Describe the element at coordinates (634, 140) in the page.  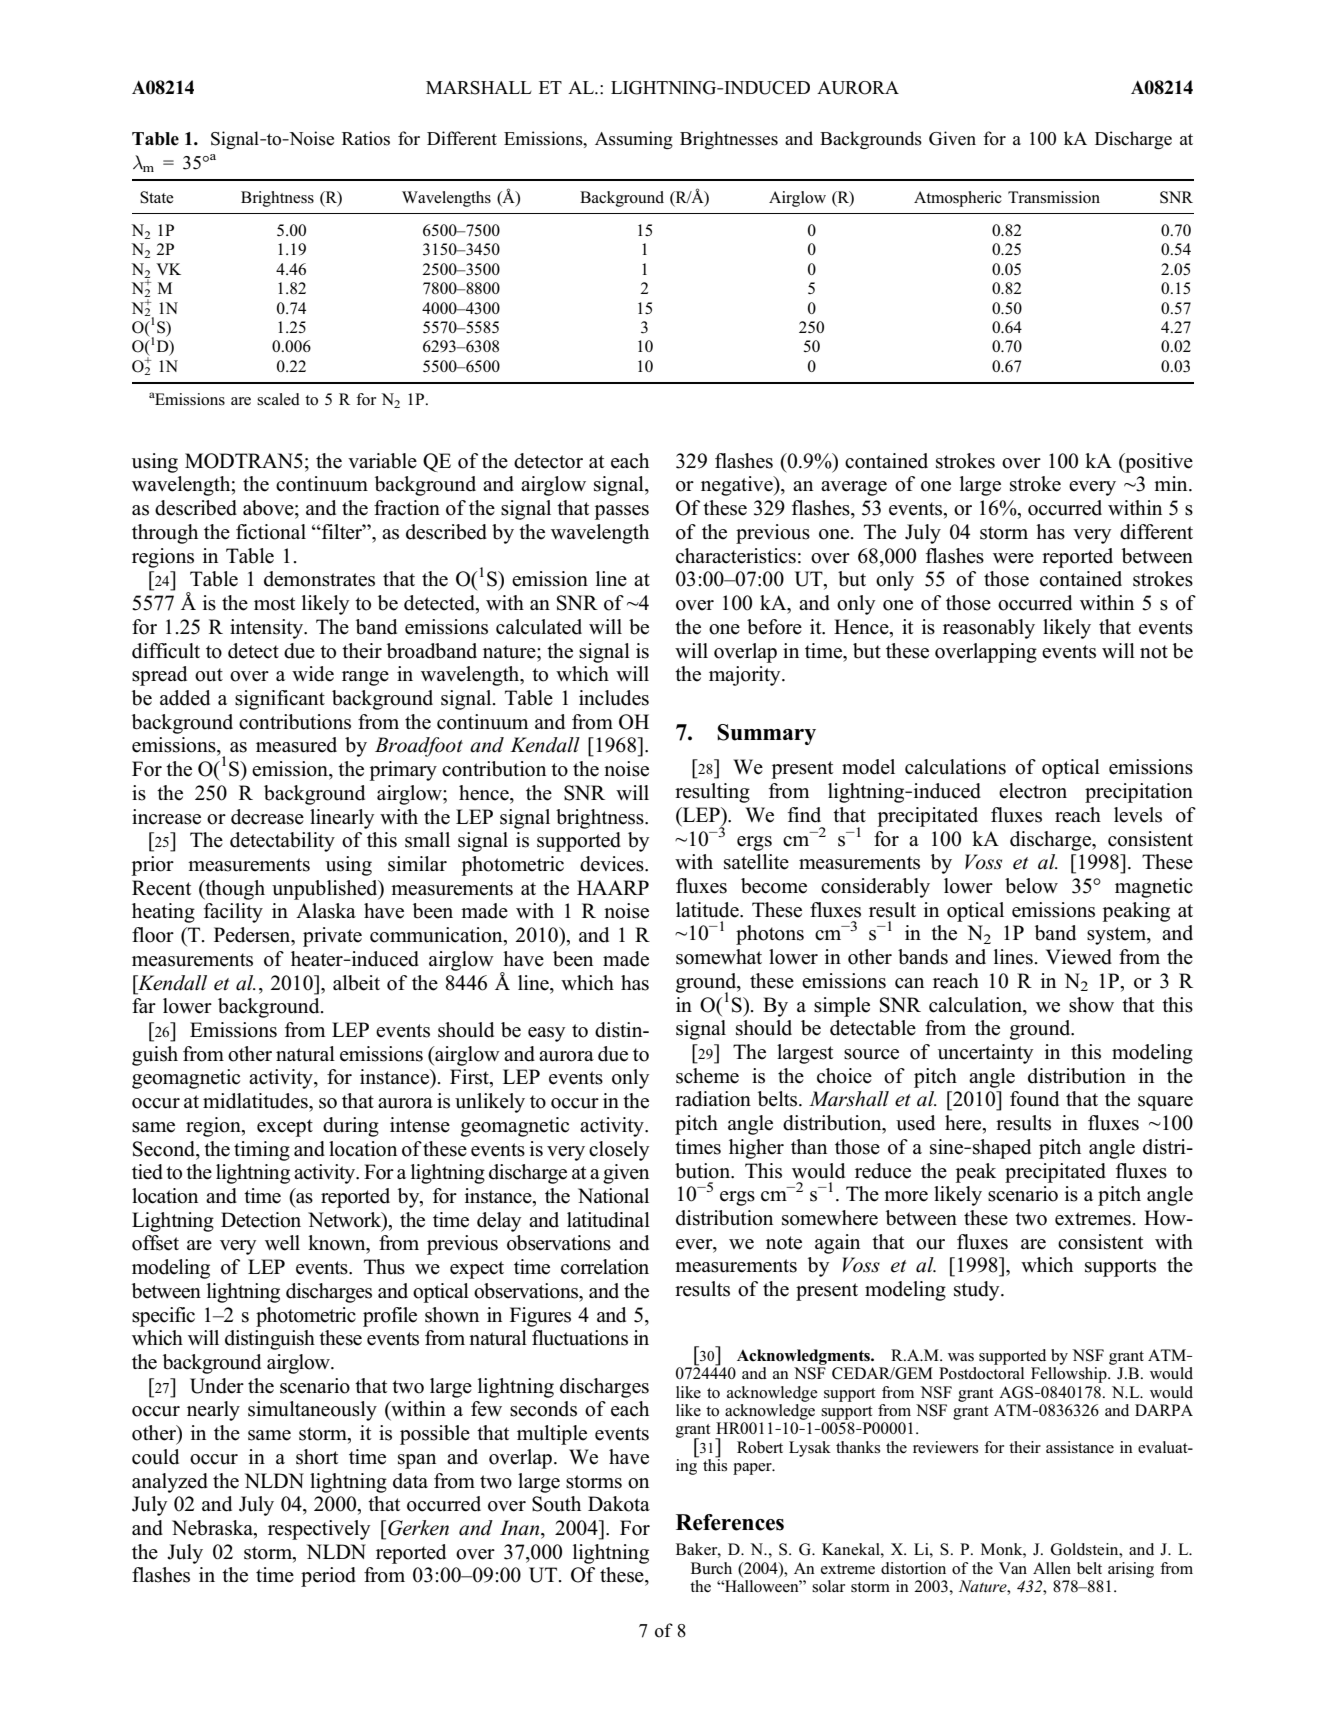
I see `Assuming` at that location.
